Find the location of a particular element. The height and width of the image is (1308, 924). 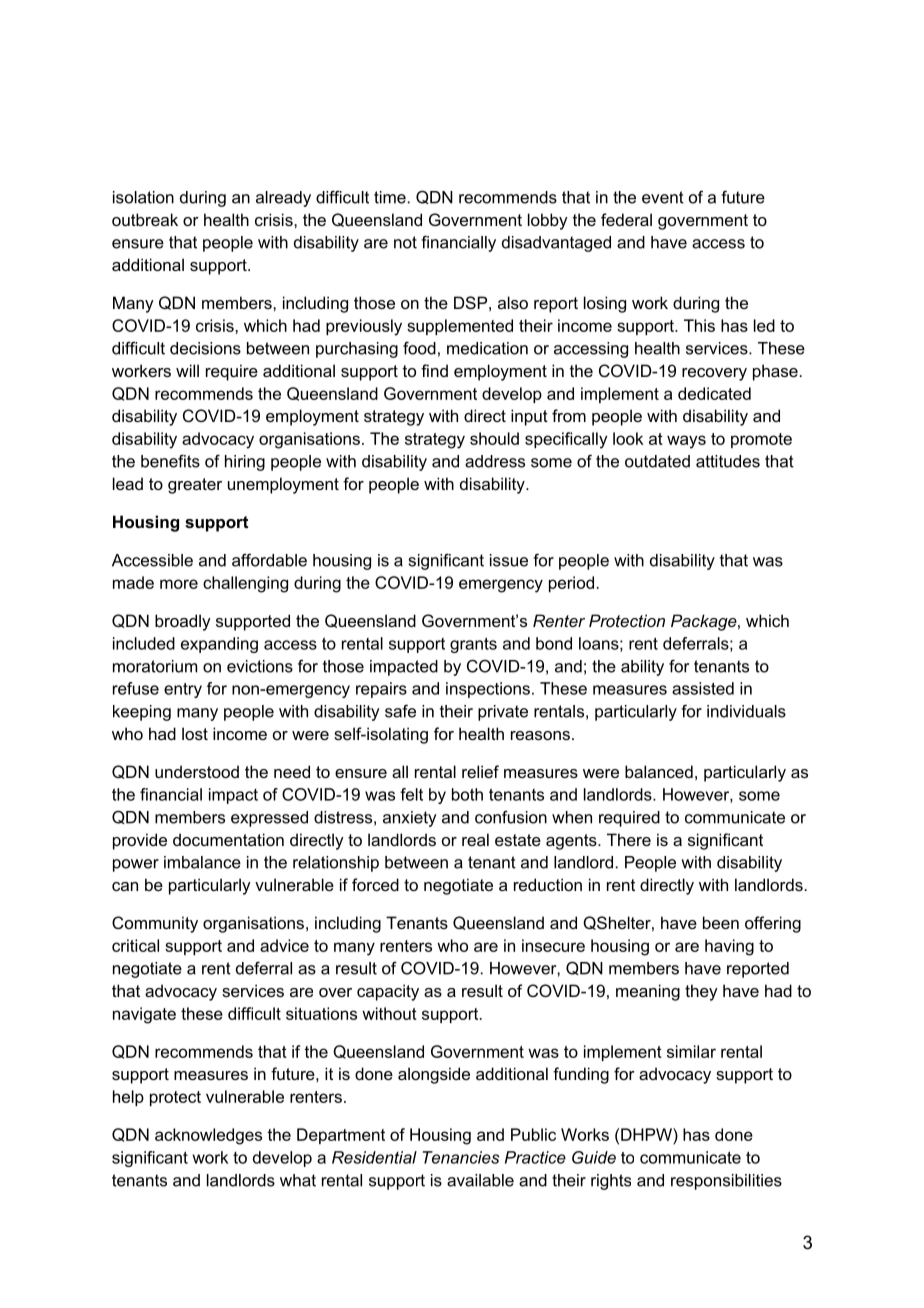

acknowledges is located at coordinates (208, 1136).
